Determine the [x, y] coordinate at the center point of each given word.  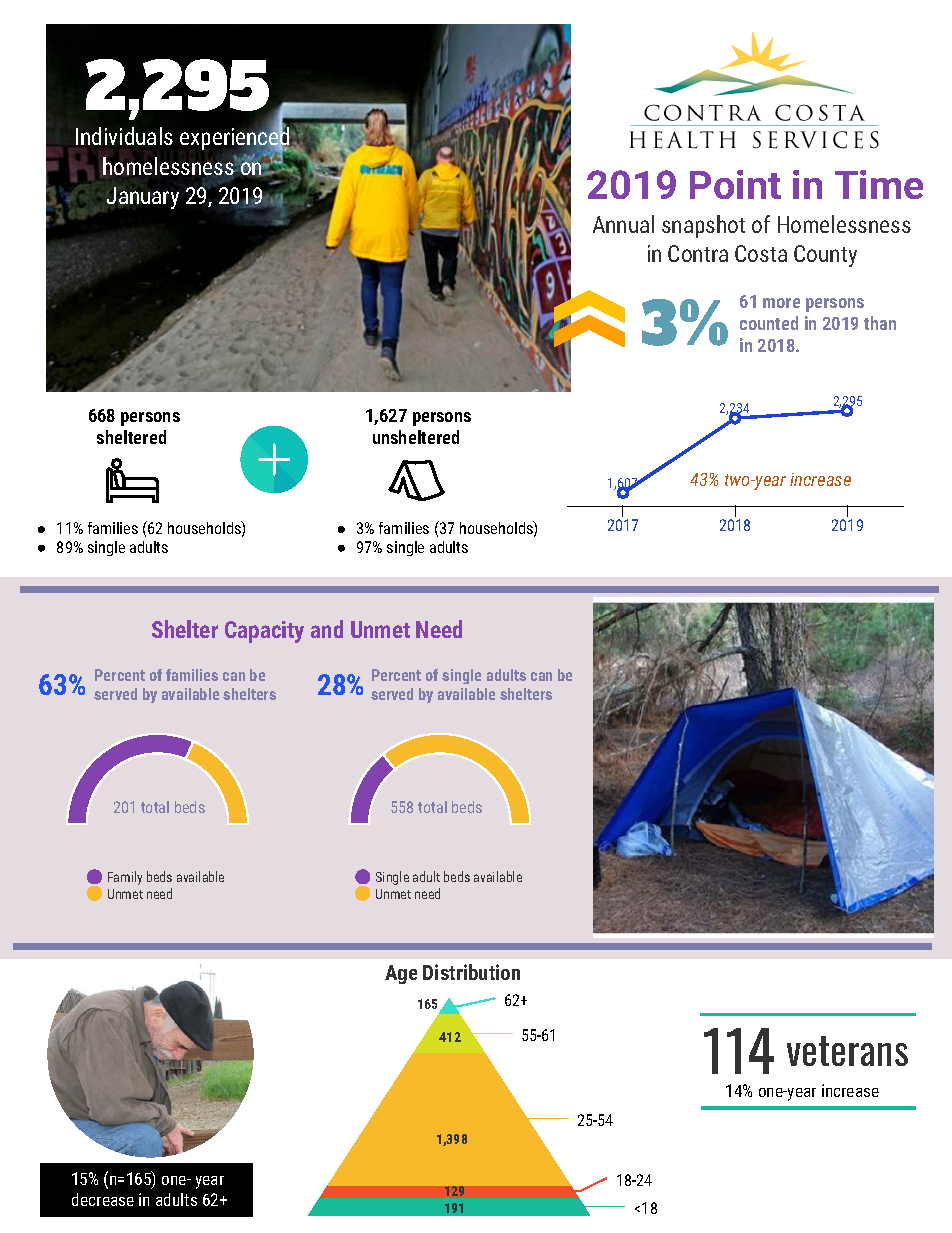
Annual [623, 224]
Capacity [264, 632]
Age [401, 974]
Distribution [471, 972]
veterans [847, 1051]
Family [125, 878]
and [327, 629]
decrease [103, 1199]
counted [769, 323]
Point [735, 184]
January [143, 198]
